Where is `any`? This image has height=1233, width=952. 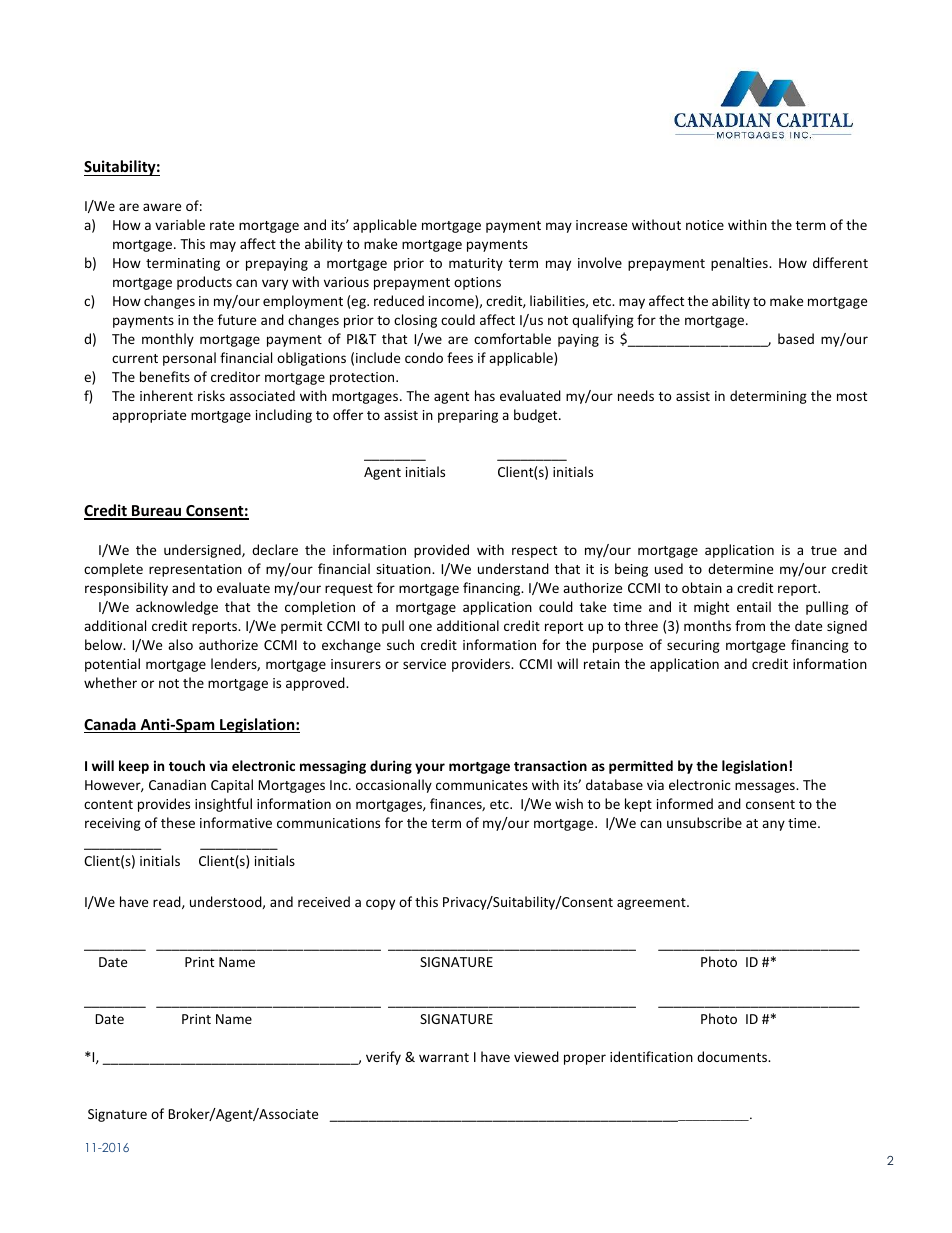 any is located at coordinates (773, 825).
